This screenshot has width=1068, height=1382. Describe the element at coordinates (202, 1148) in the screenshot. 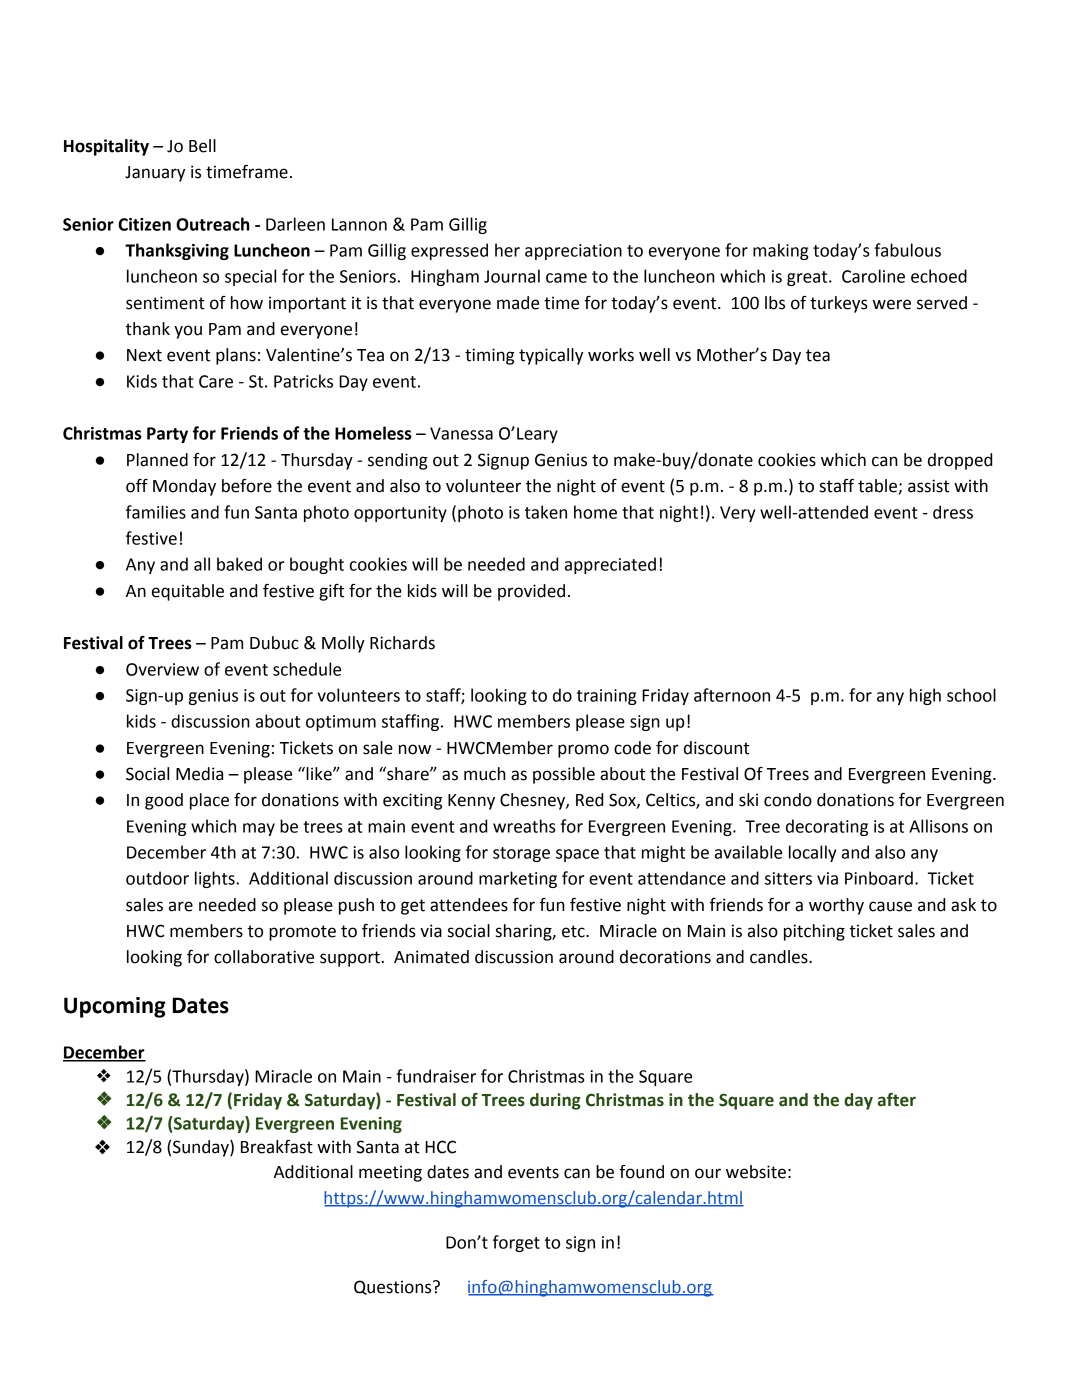

I see `Sunday` at that location.
